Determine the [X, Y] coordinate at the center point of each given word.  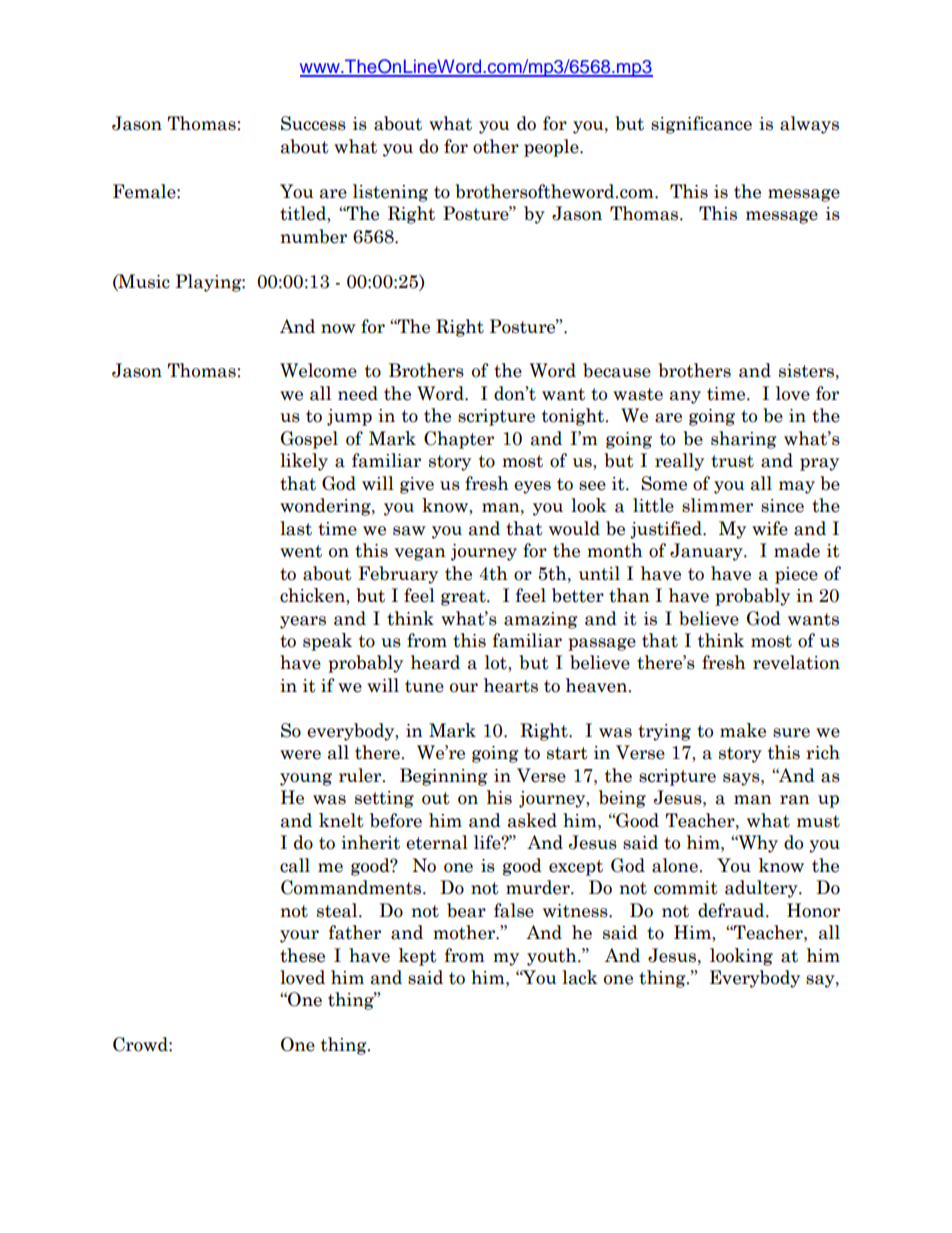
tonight [574, 417]
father [355, 932]
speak [327, 642]
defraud [732, 910]
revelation [796, 662]
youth [553, 957]
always [809, 125]
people [552, 148]
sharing [744, 440]
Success [313, 123]
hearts [511, 685]
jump [349, 417]
